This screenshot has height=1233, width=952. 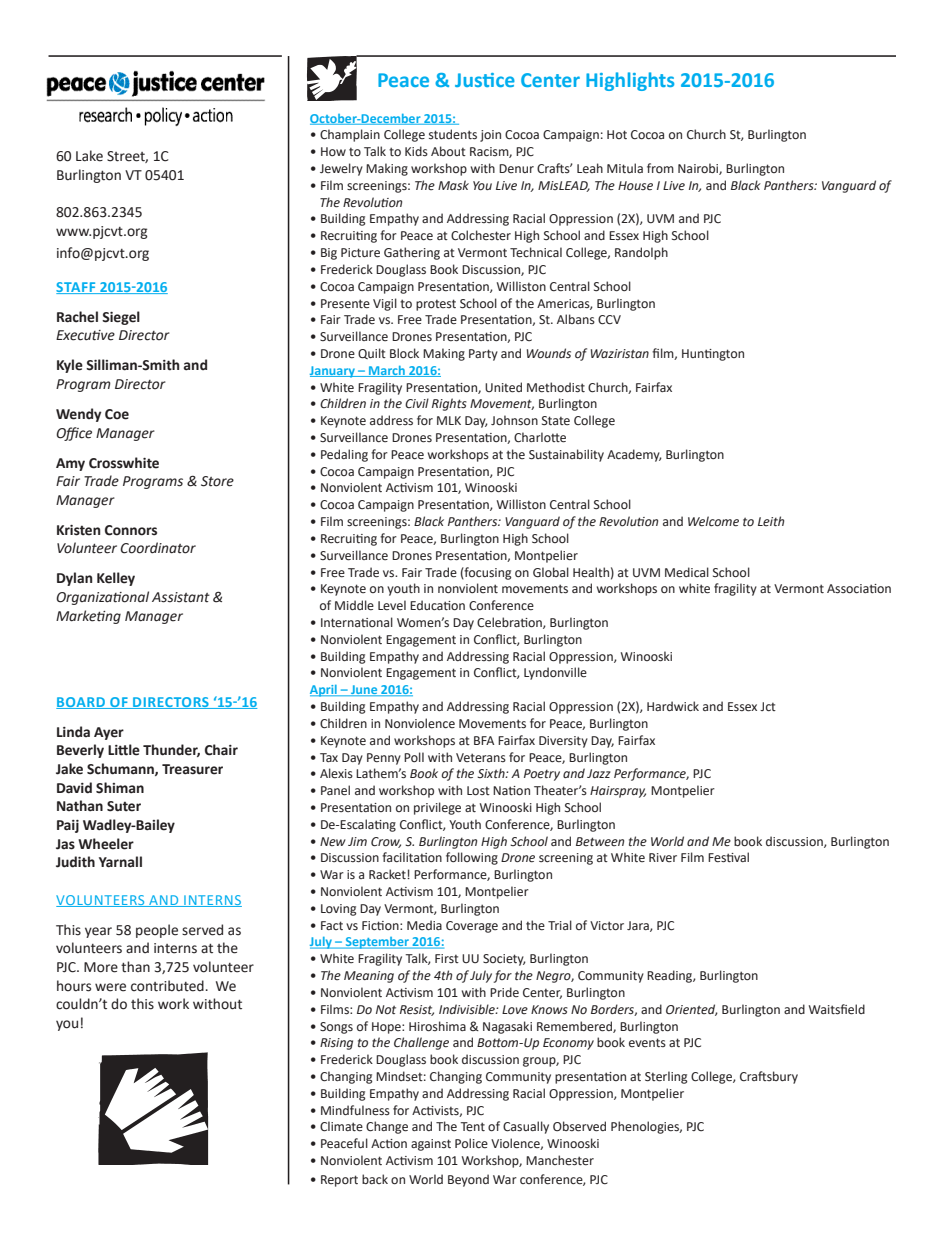 I want to click on students, so click(x=453, y=134).
